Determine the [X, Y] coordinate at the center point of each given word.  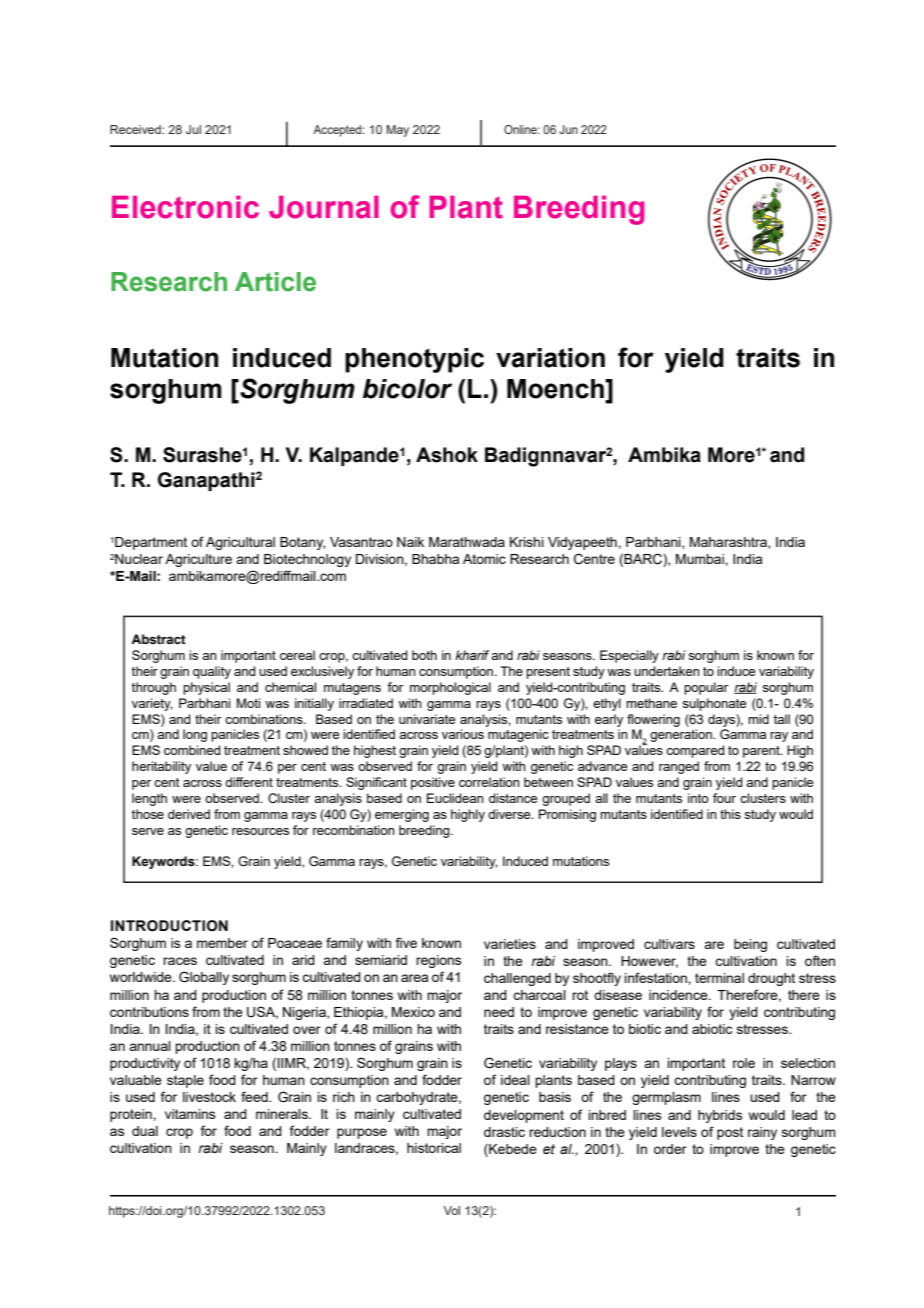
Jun [568, 129]
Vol [452, 1210]
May [398, 131]
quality [212, 672]
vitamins [190, 1114]
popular [706, 688]
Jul [193, 129]
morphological [450, 688]
